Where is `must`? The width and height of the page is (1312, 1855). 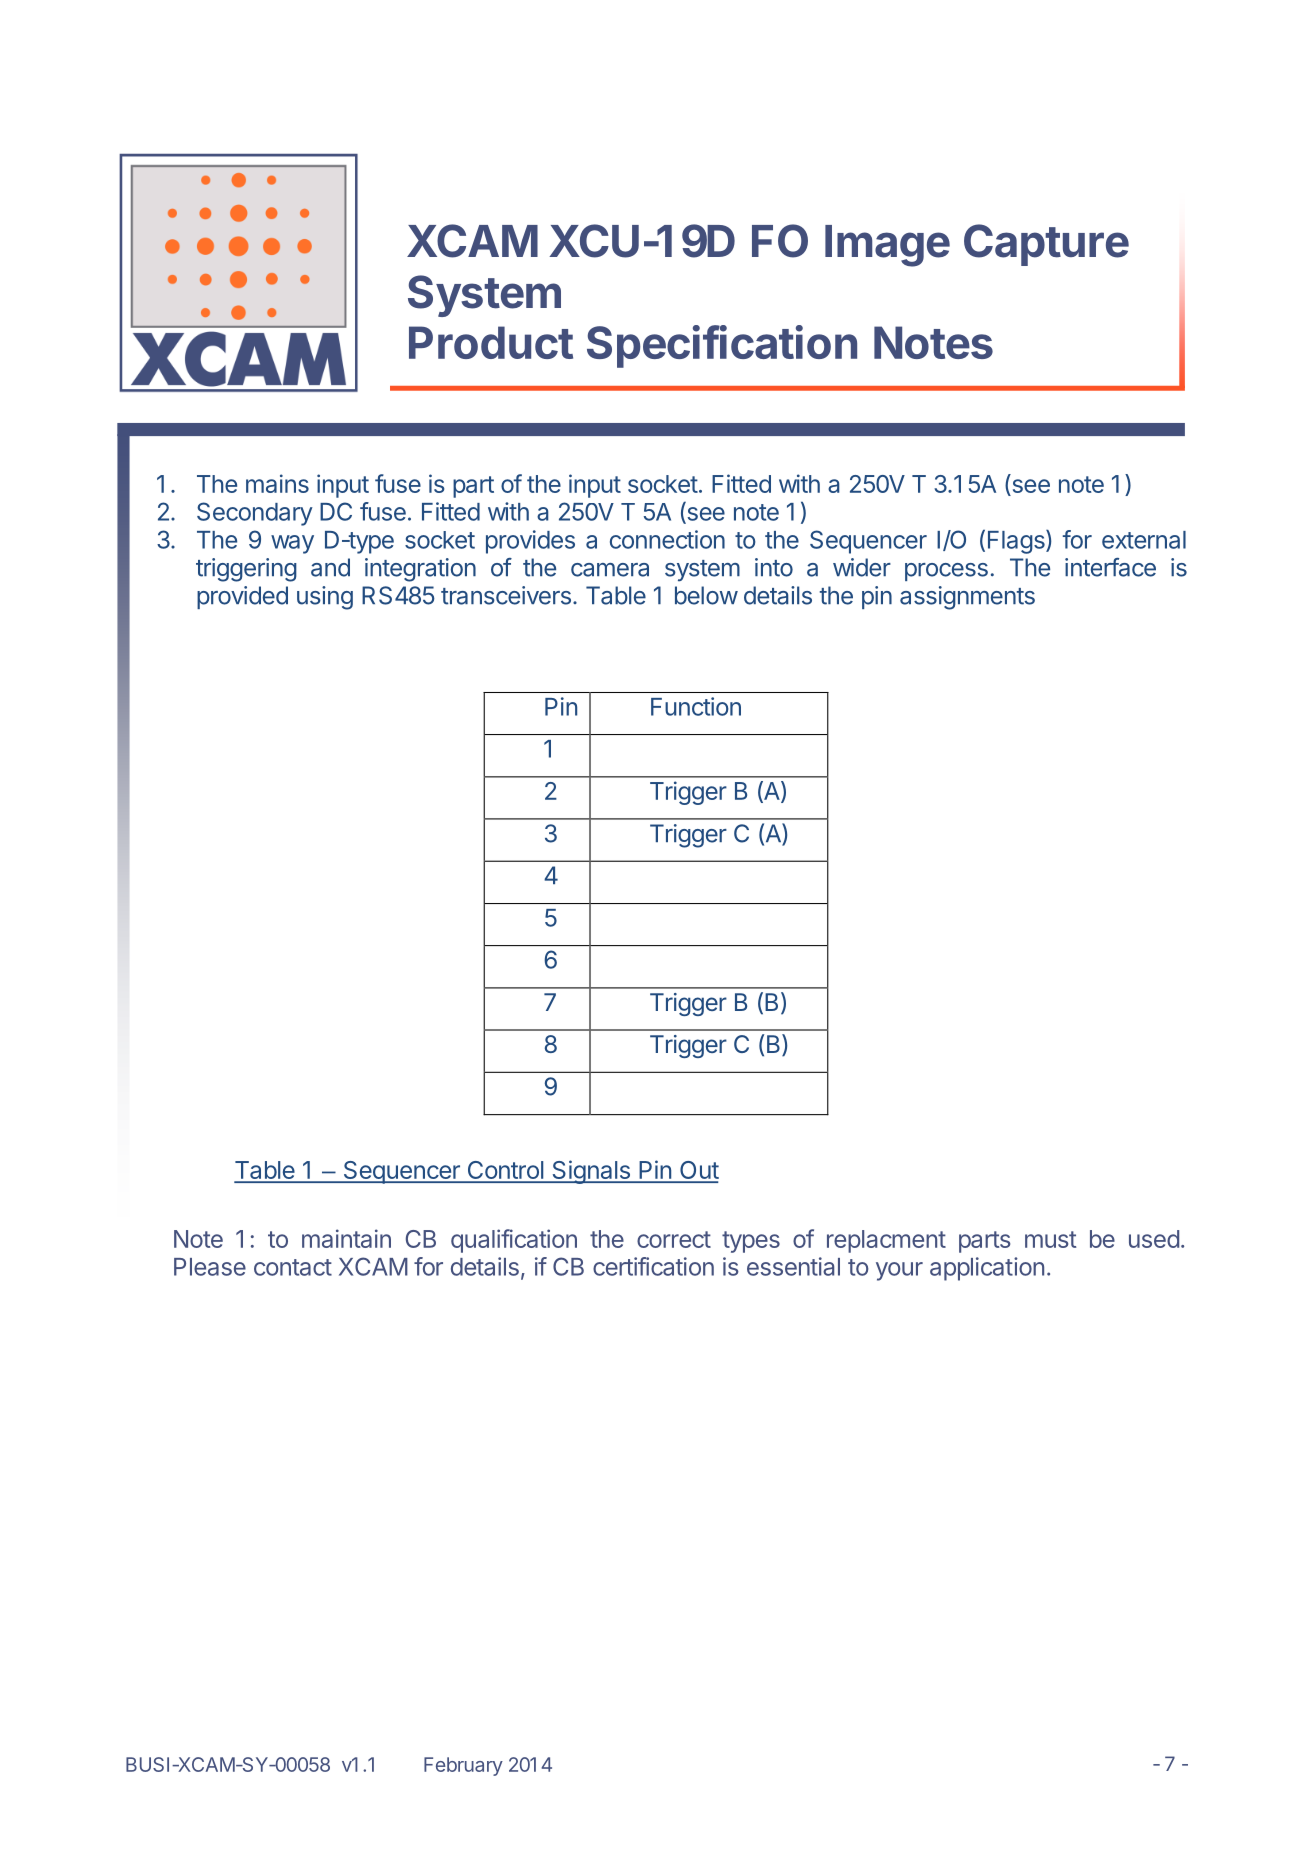
must is located at coordinates (1050, 1239).
